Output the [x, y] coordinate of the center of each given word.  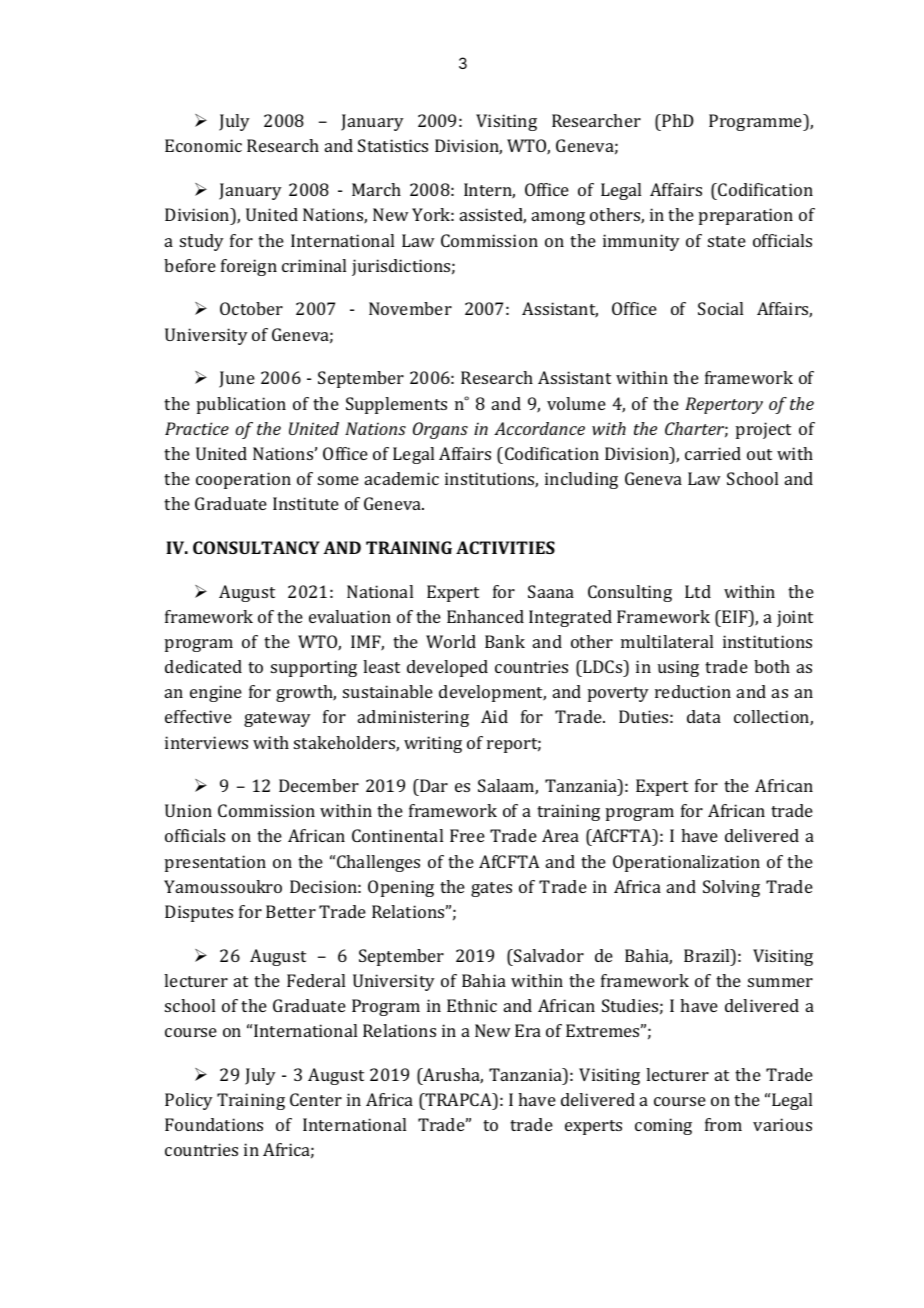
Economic [203, 145]
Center [316, 1099]
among [558, 218]
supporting [314, 668]
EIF [735, 616]
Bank [505, 641]
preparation [746, 216]
